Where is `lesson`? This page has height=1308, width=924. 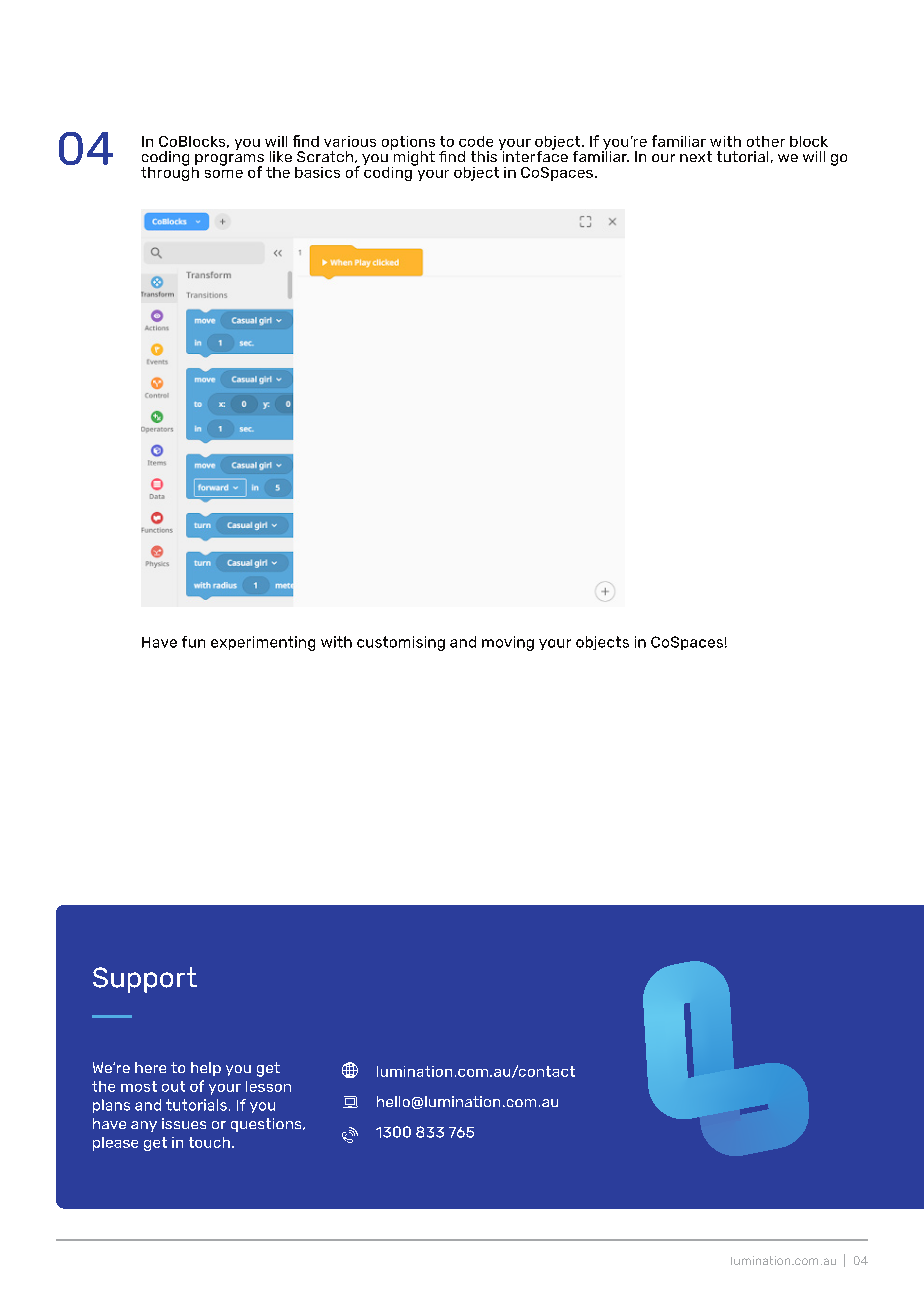 lesson is located at coordinates (268, 1086).
